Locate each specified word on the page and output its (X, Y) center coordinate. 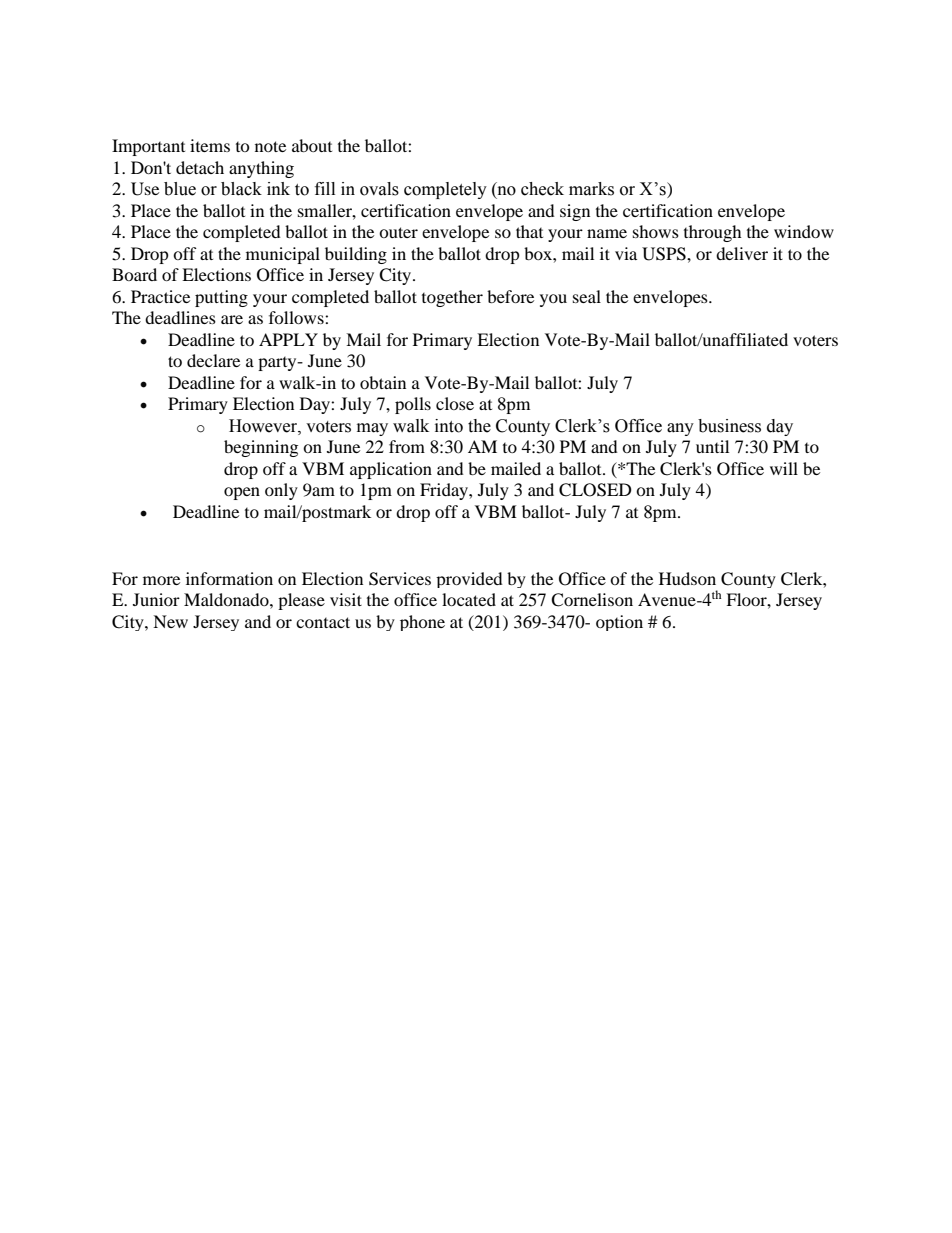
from (407, 446)
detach (200, 167)
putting (221, 298)
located (469, 599)
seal (587, 296)
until (712, 446)
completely (445, 190)
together (452, 298)
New (170, 621)
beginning (261, 448)
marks (591, 189)
